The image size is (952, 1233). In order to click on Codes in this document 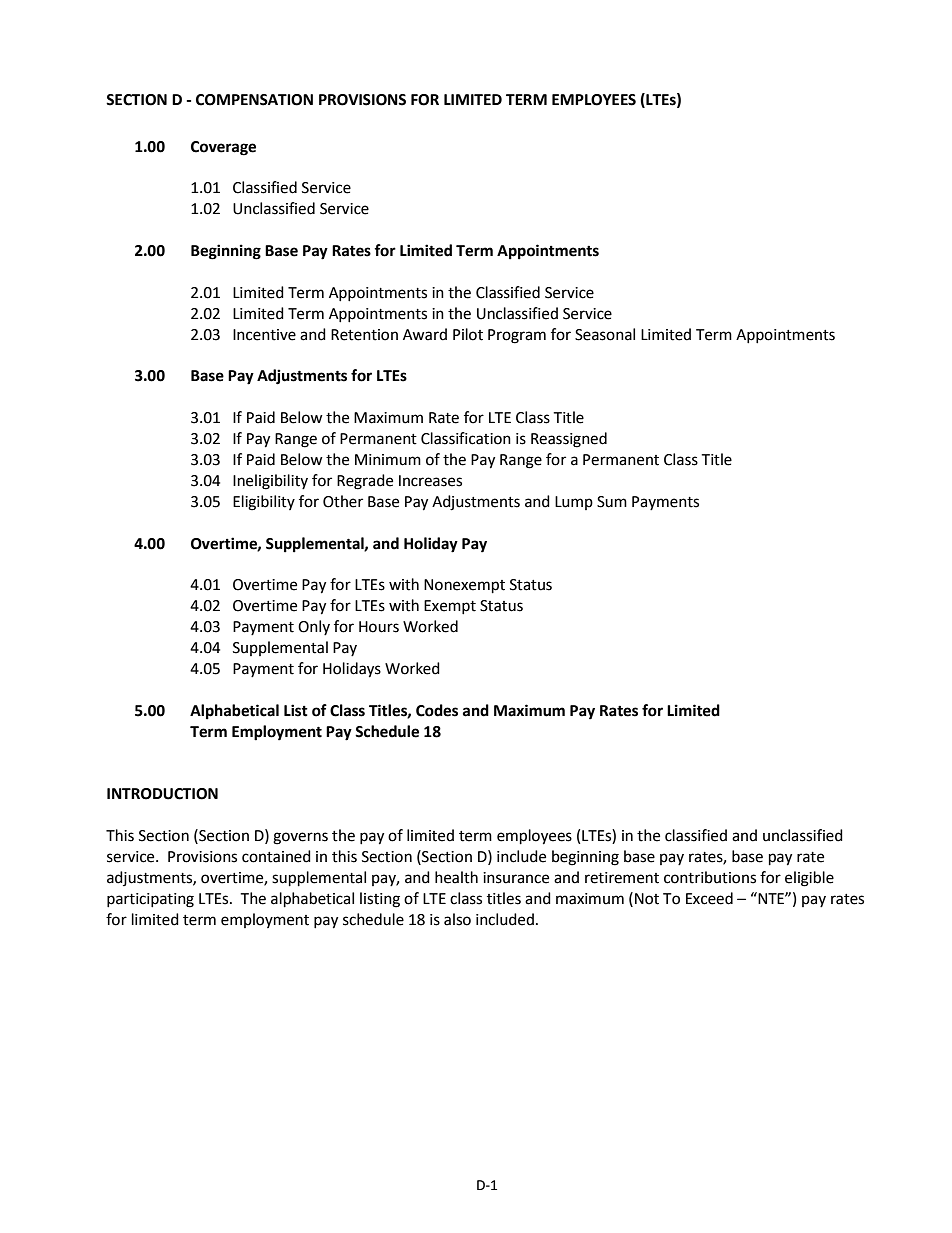, I will do `click(437, 710)`.
